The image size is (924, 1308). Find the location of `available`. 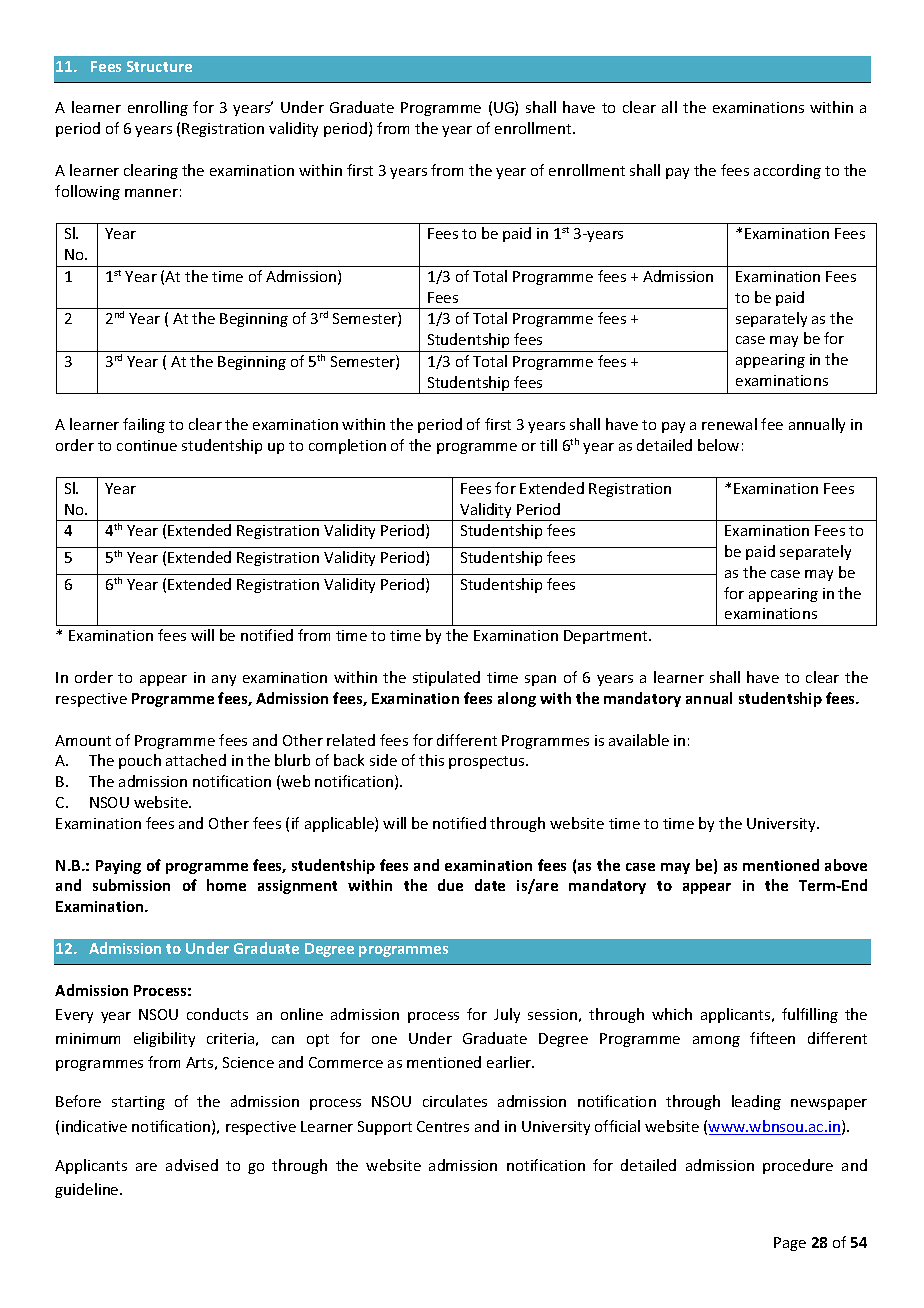

available is located at coordinates (639, 740).
